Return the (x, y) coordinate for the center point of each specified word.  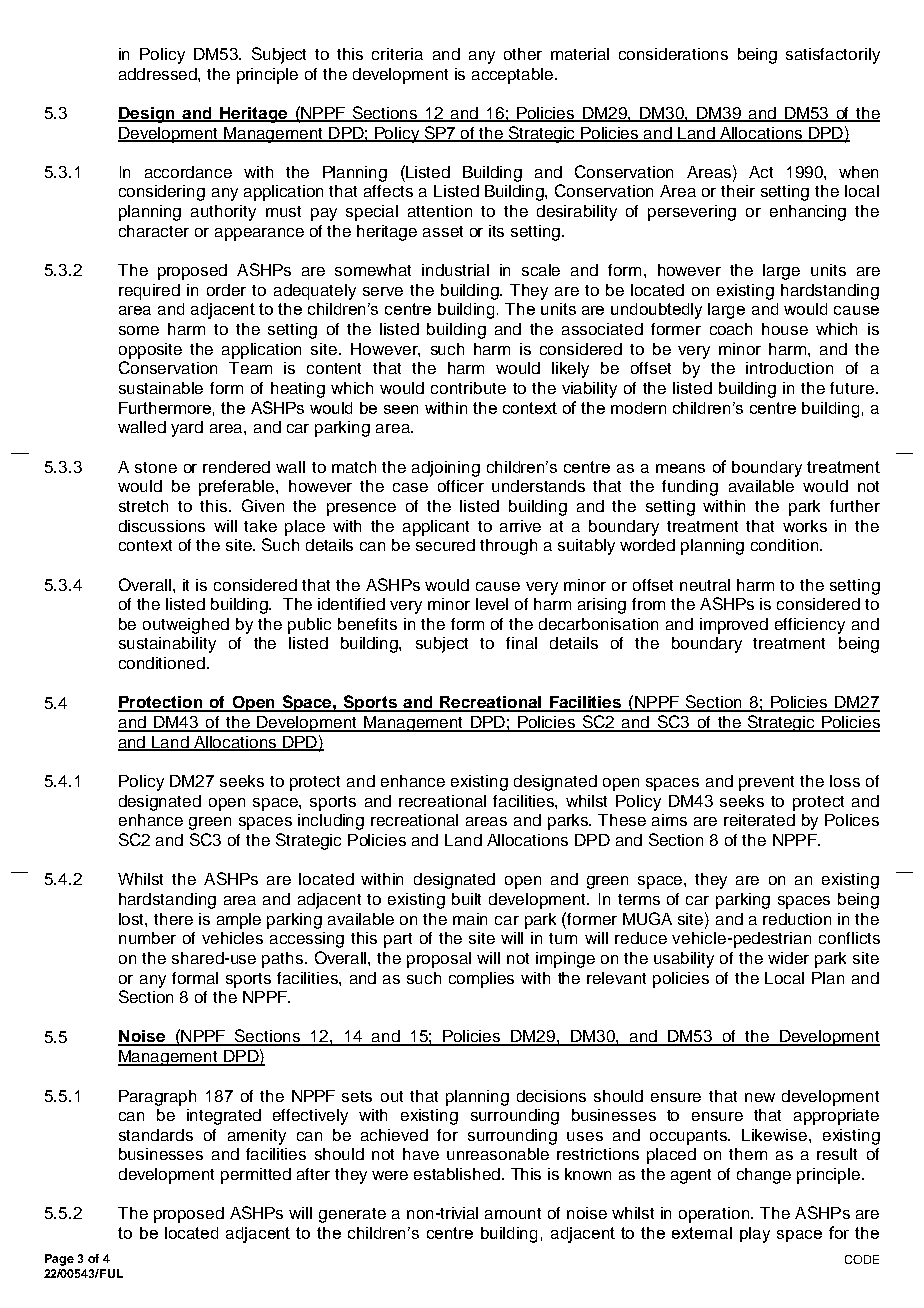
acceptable (514, 76)
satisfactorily (833, 56)
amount (513, 1213)
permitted (256, 1176)
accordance (188, 172)
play (755, 1235)
